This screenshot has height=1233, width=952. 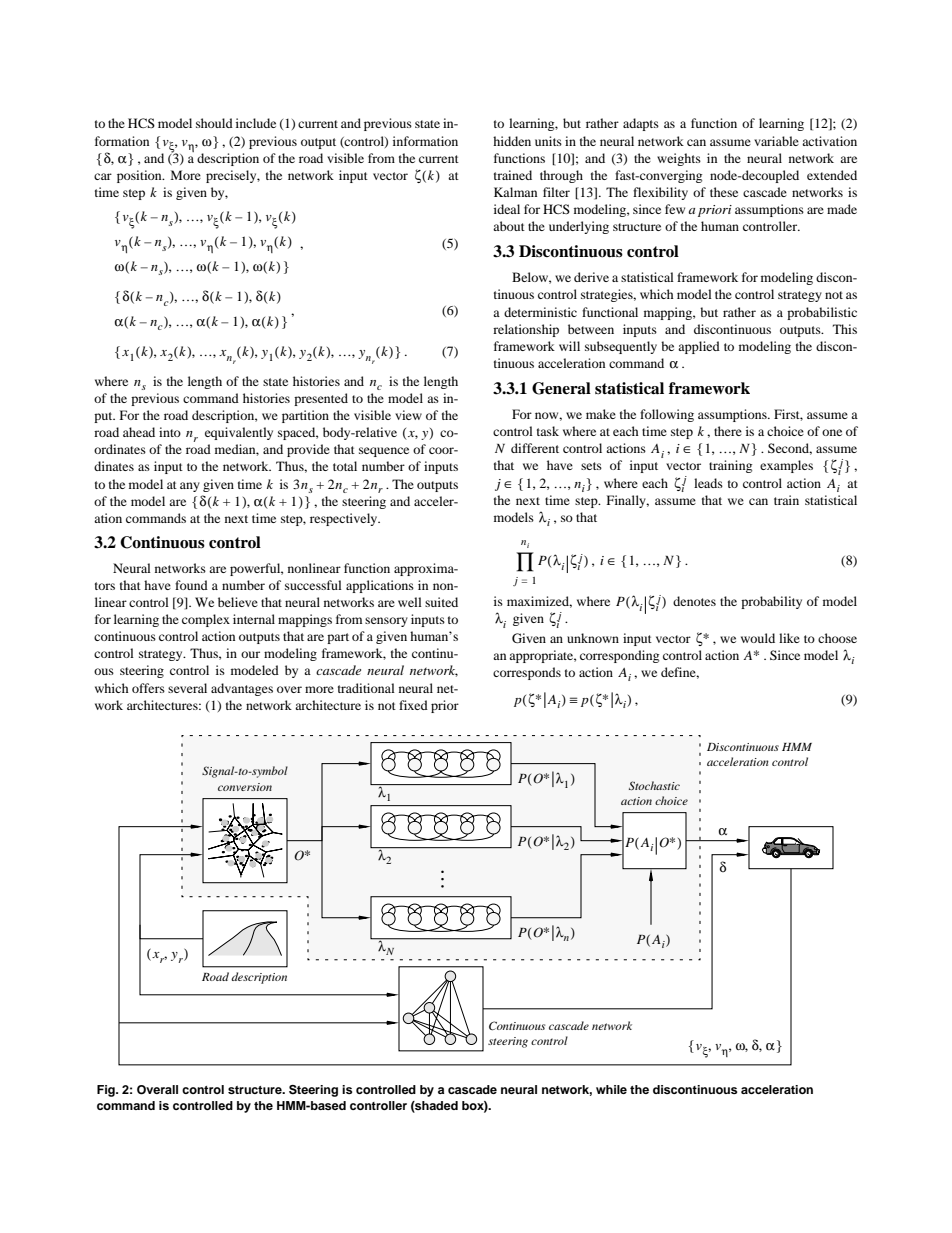 What do you see at coordinates (214, 123) in the screenshot?
I see `should` at bounding box center [214, 123].
